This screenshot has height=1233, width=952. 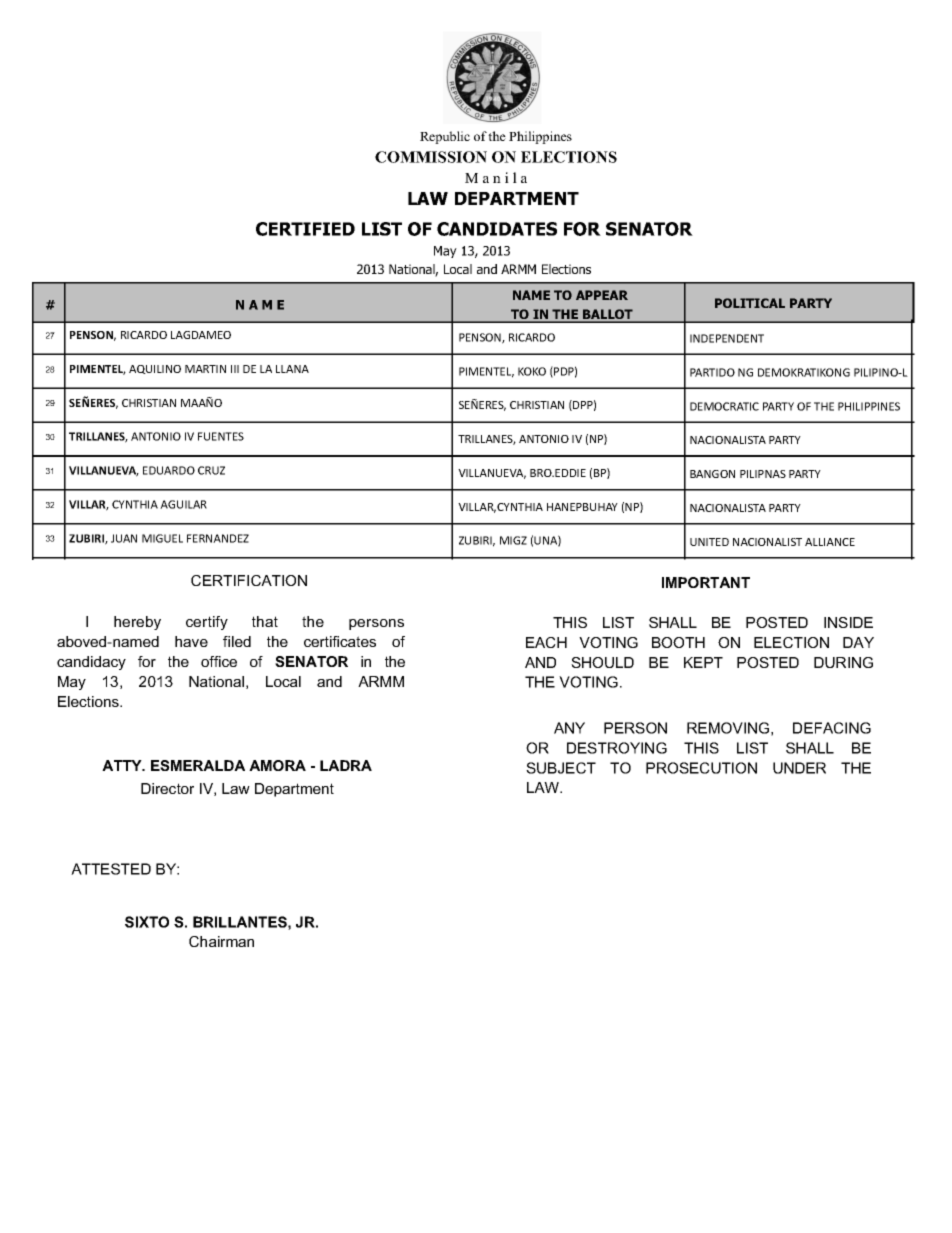 What do you see at coordinates (799, 768) in the screenshot?
I see `UNDER` at bounding box center [799, 768].
